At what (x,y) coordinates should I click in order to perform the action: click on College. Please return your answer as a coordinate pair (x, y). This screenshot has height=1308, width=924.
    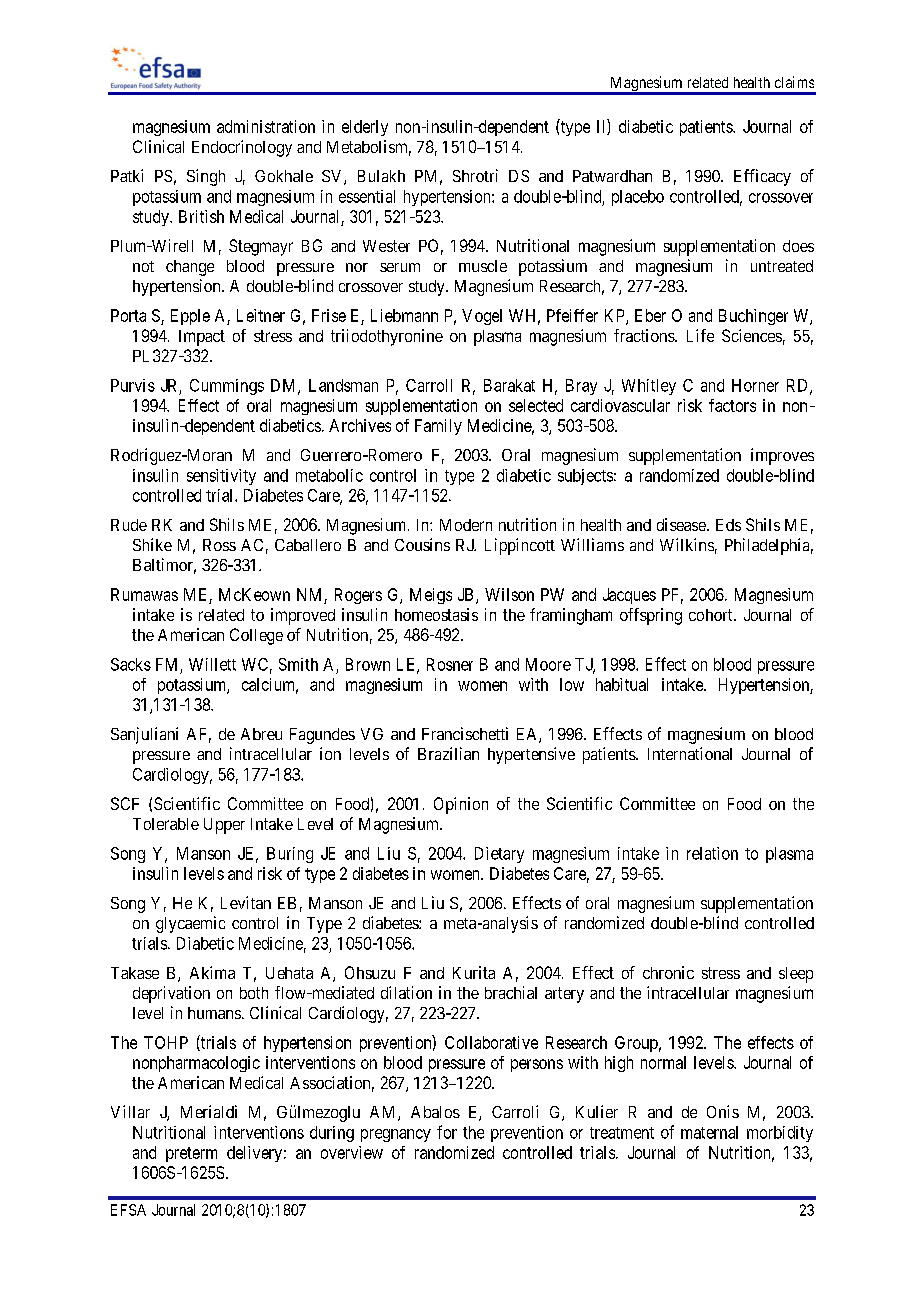
    Looking at the image, I should click on (256, 636).
